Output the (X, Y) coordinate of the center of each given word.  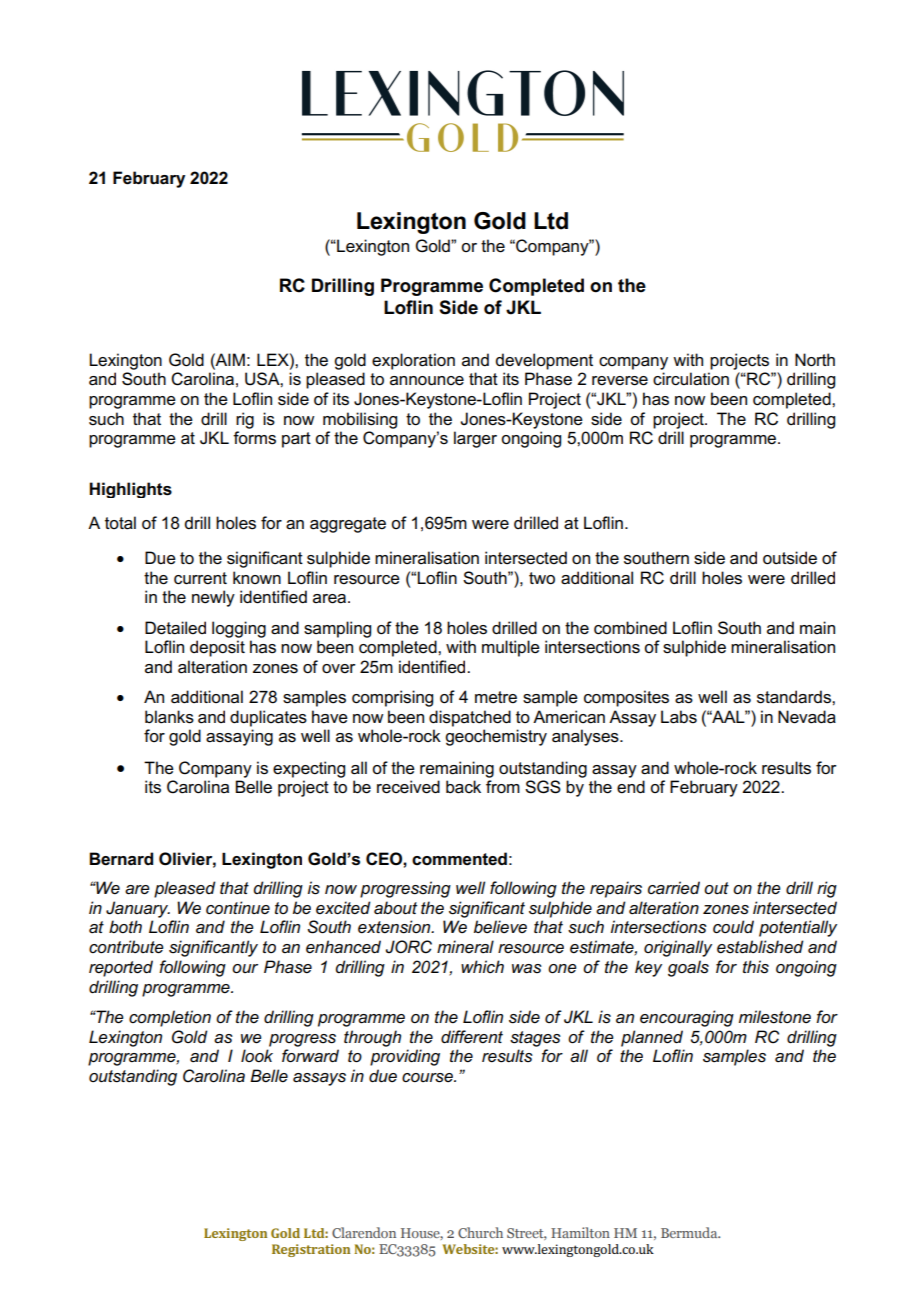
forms (254, 438)
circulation (691, 379)
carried (674, 888)
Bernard (121, 859)
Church (480, 1232)
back (463, 787)
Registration (311, 1250)
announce (427, 381)
